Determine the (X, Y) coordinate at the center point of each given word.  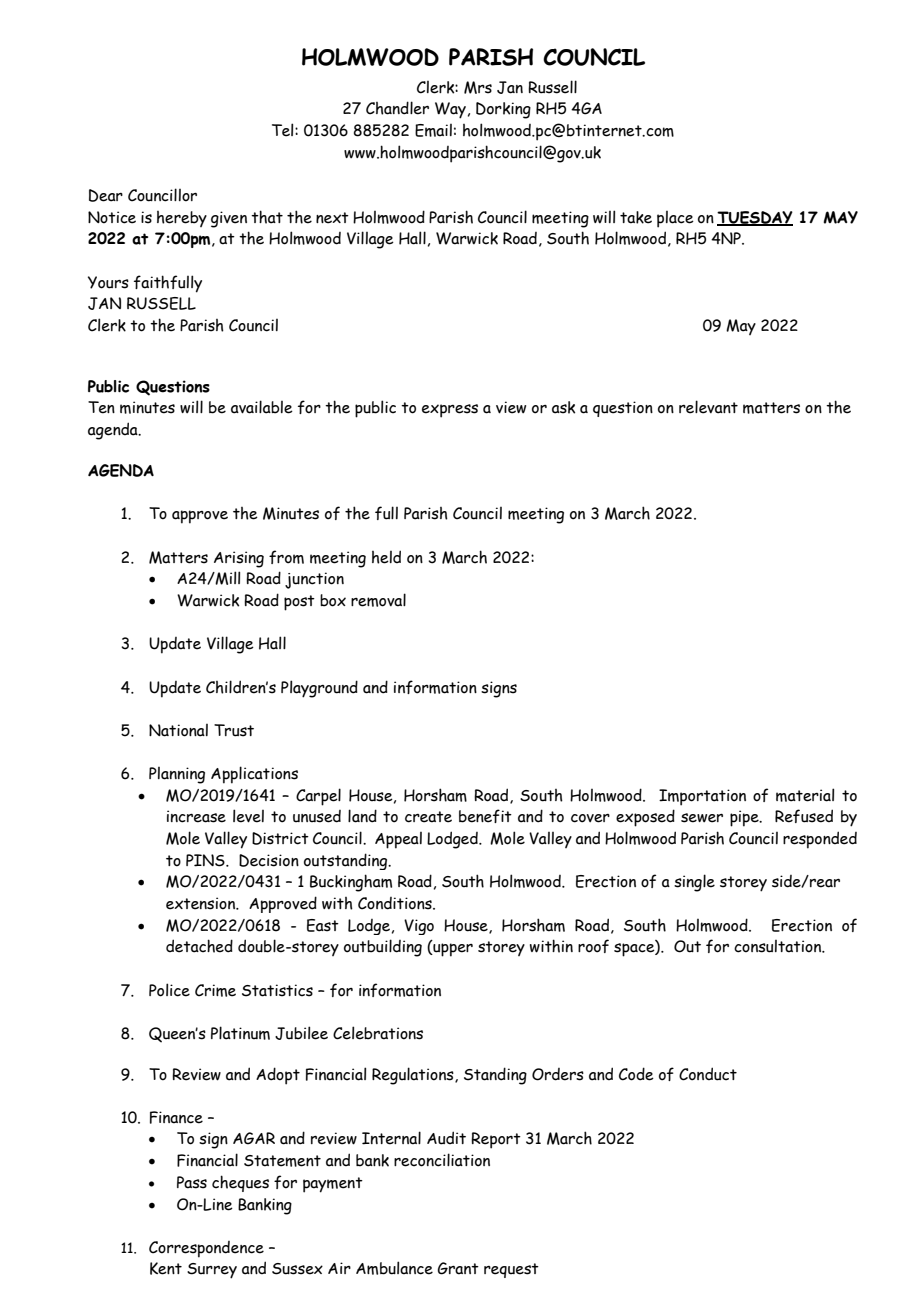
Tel (284, 130)
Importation (702, 797)
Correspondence (206, 1249)
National (178, 730)
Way (450, 110)
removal (378, 600)
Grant (458, 1268)
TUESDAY (755, 218)
